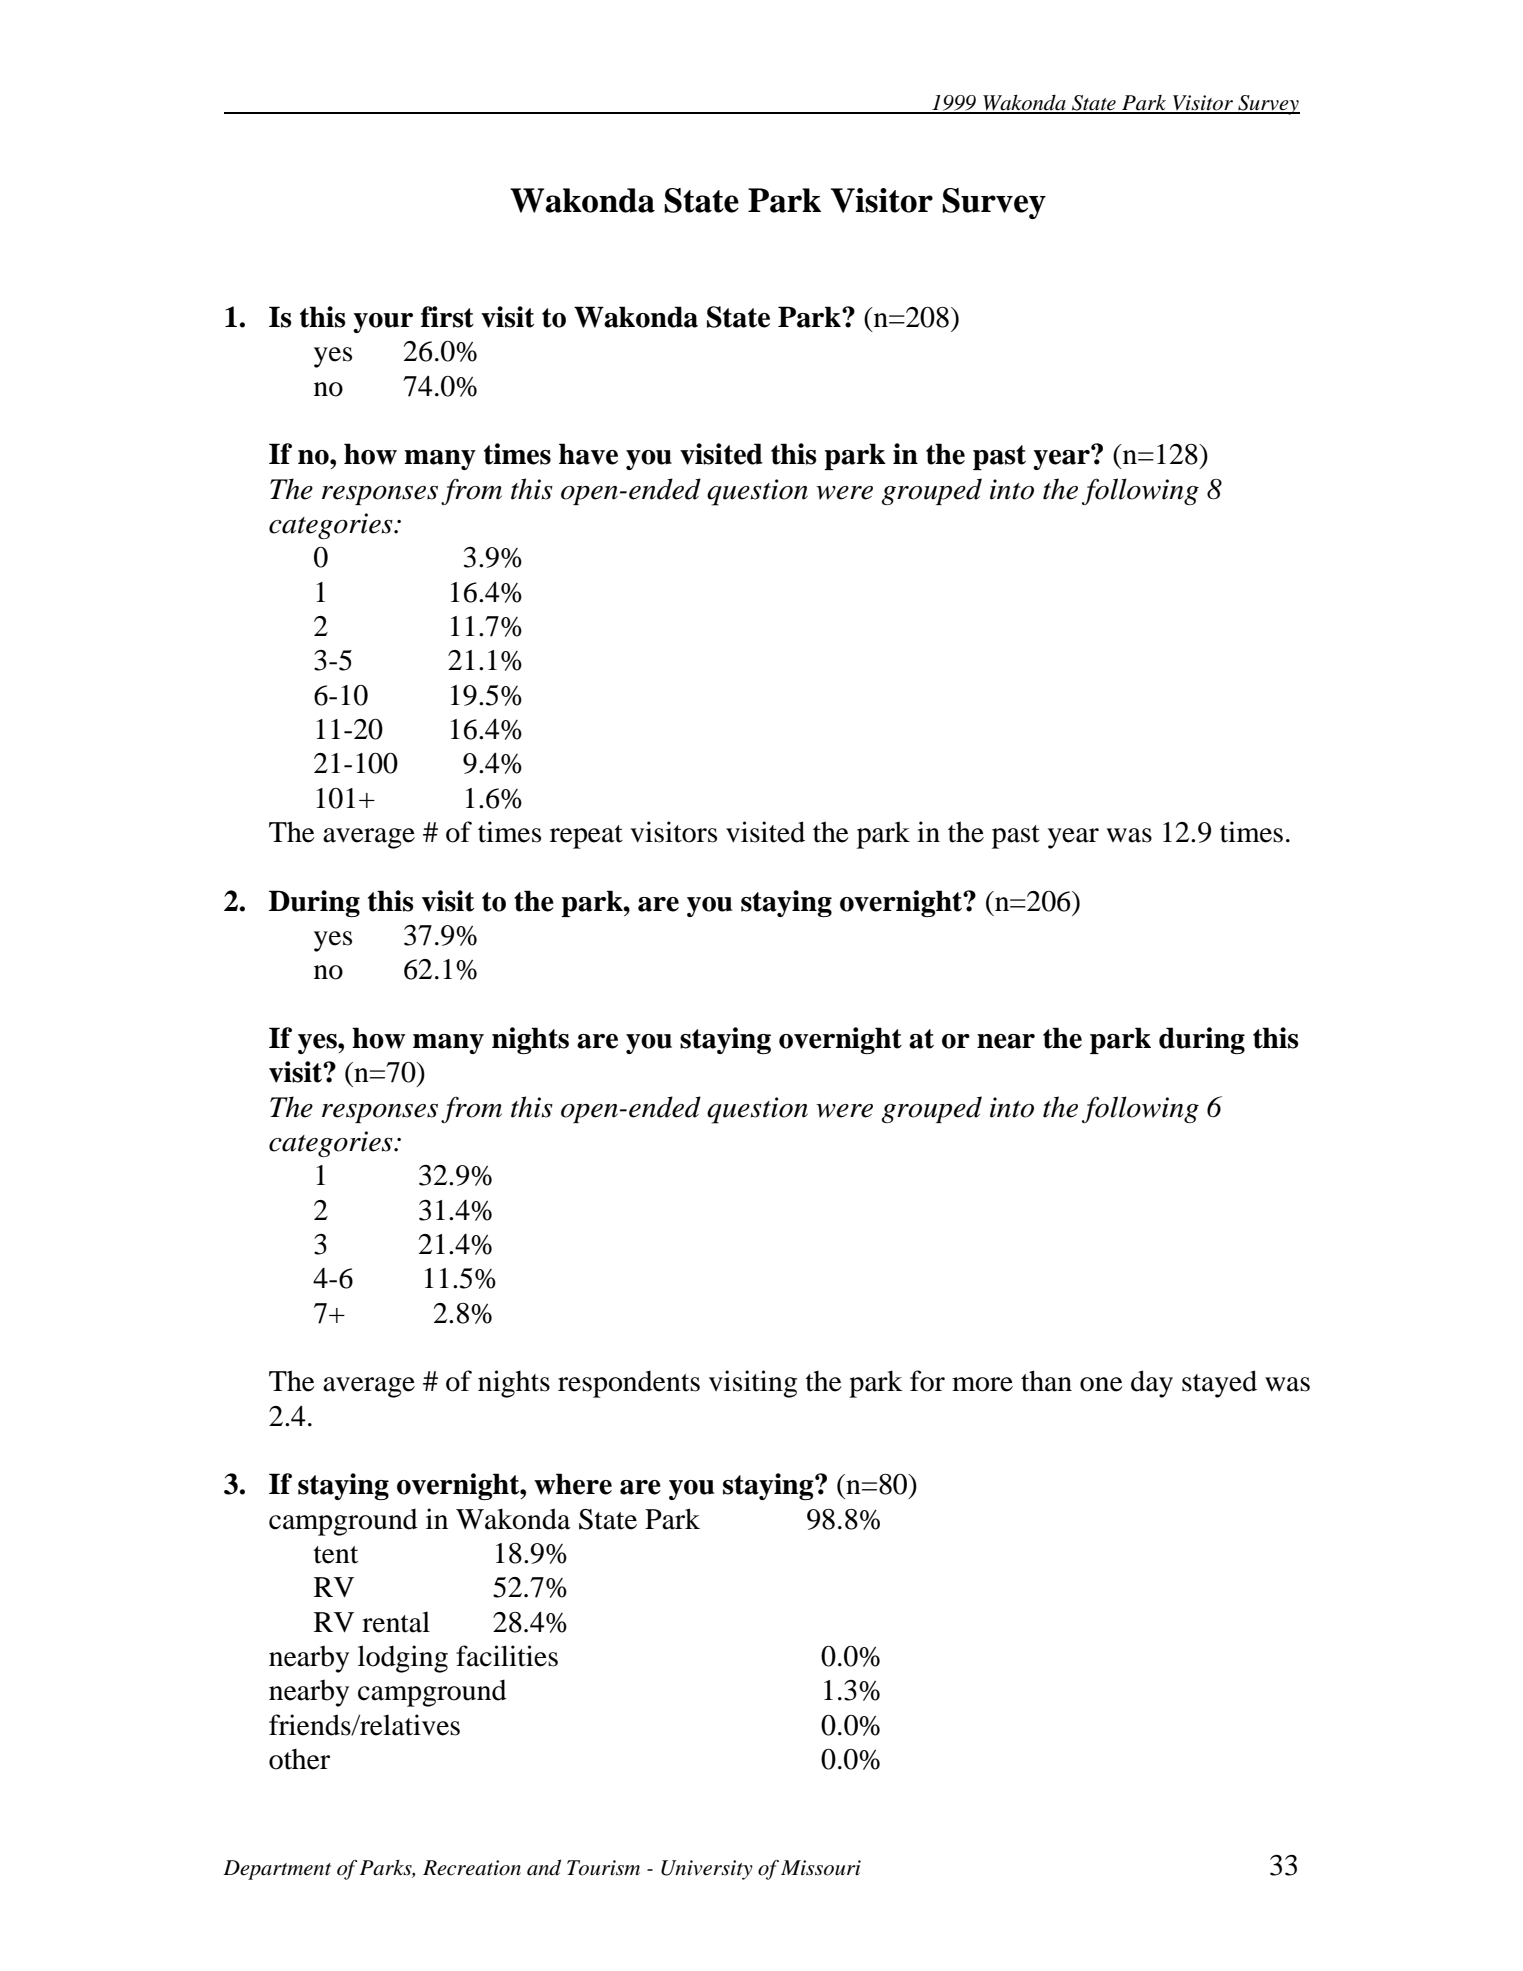 This page has width=1523, height=1971. Describe the element at coordinates (586, 837) in the page. I see `repeat` at that location.
